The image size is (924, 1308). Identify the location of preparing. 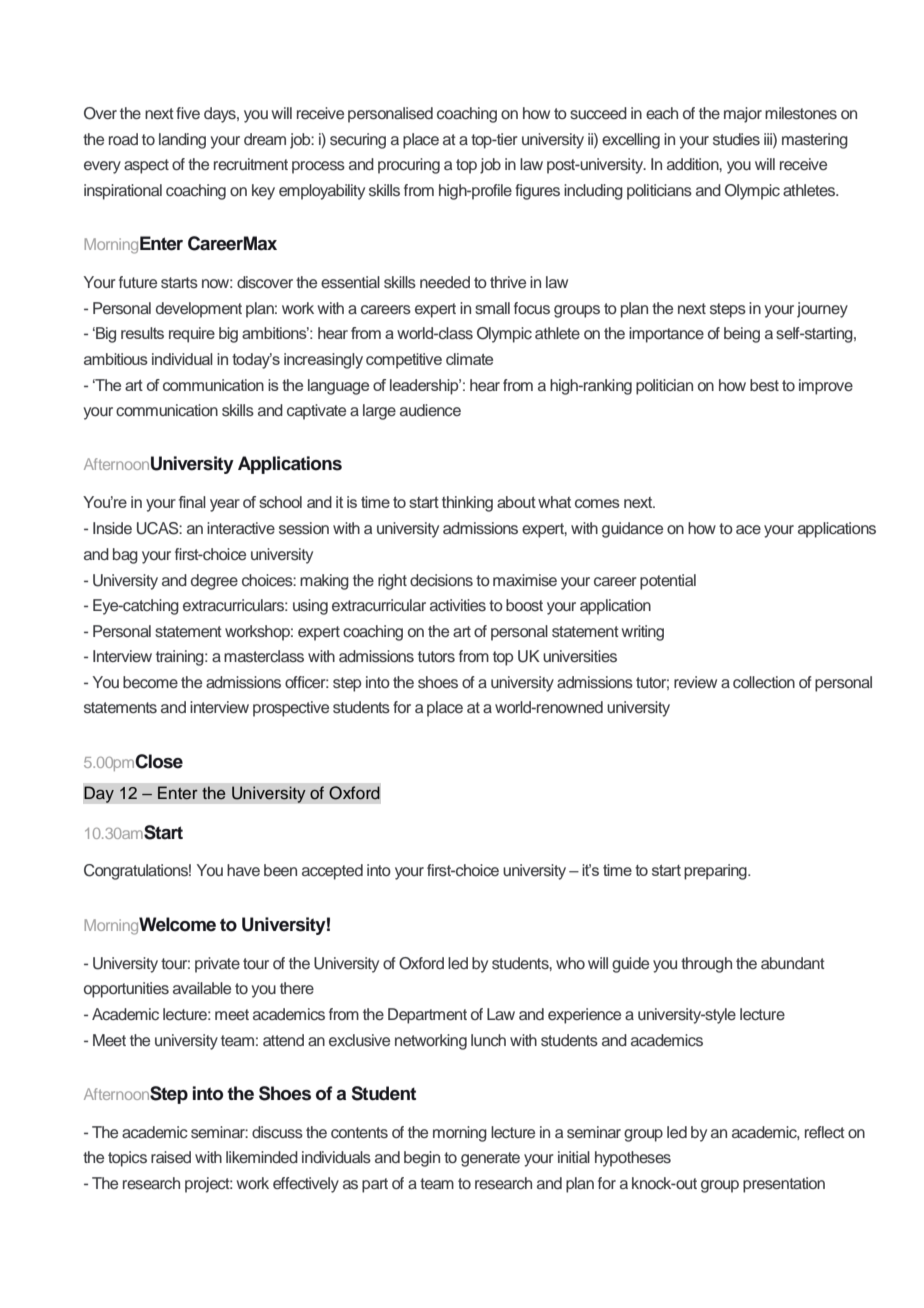
(716, 872).
